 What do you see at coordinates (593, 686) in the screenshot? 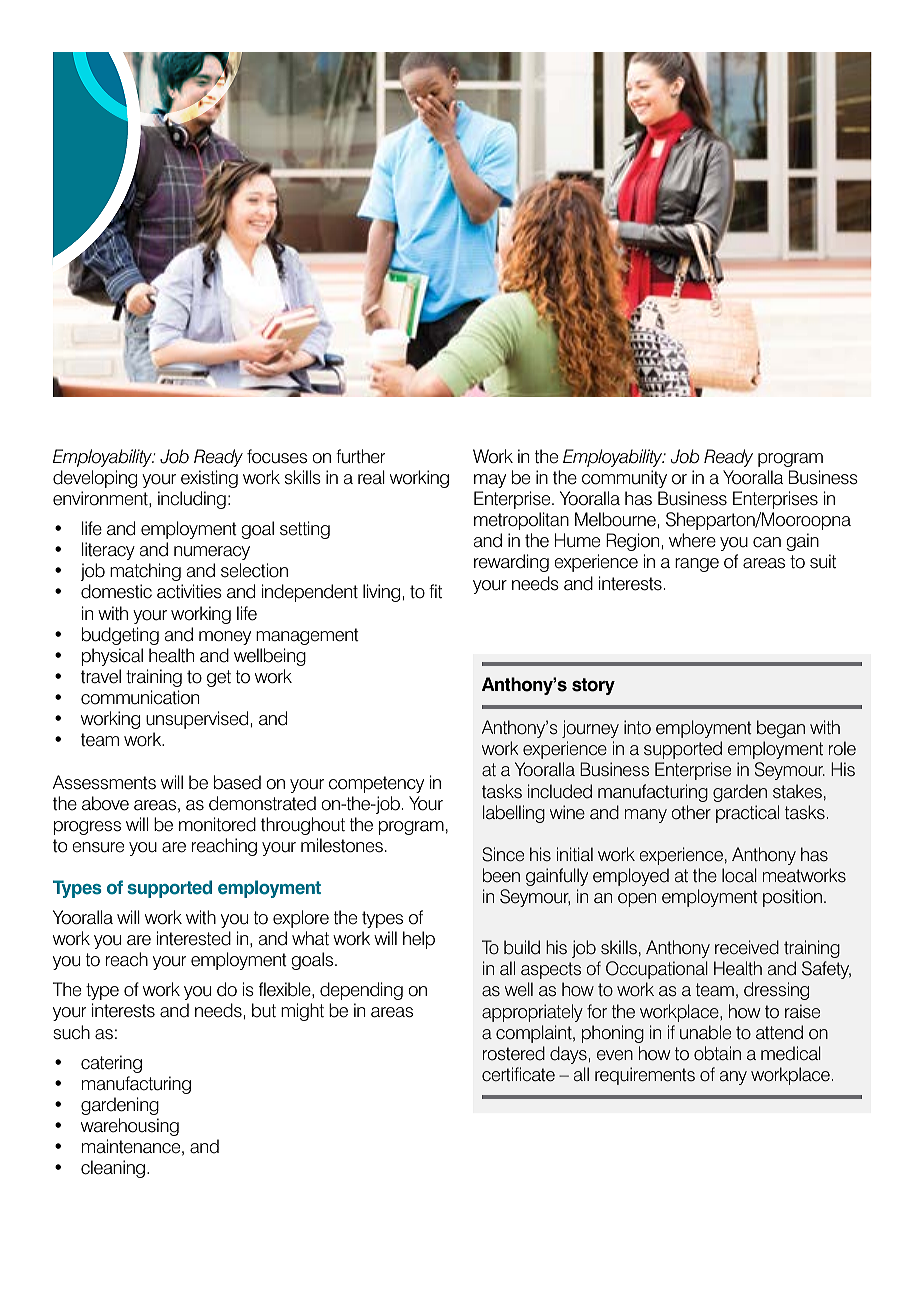
I see `story` at bounding box center [593, 686].
